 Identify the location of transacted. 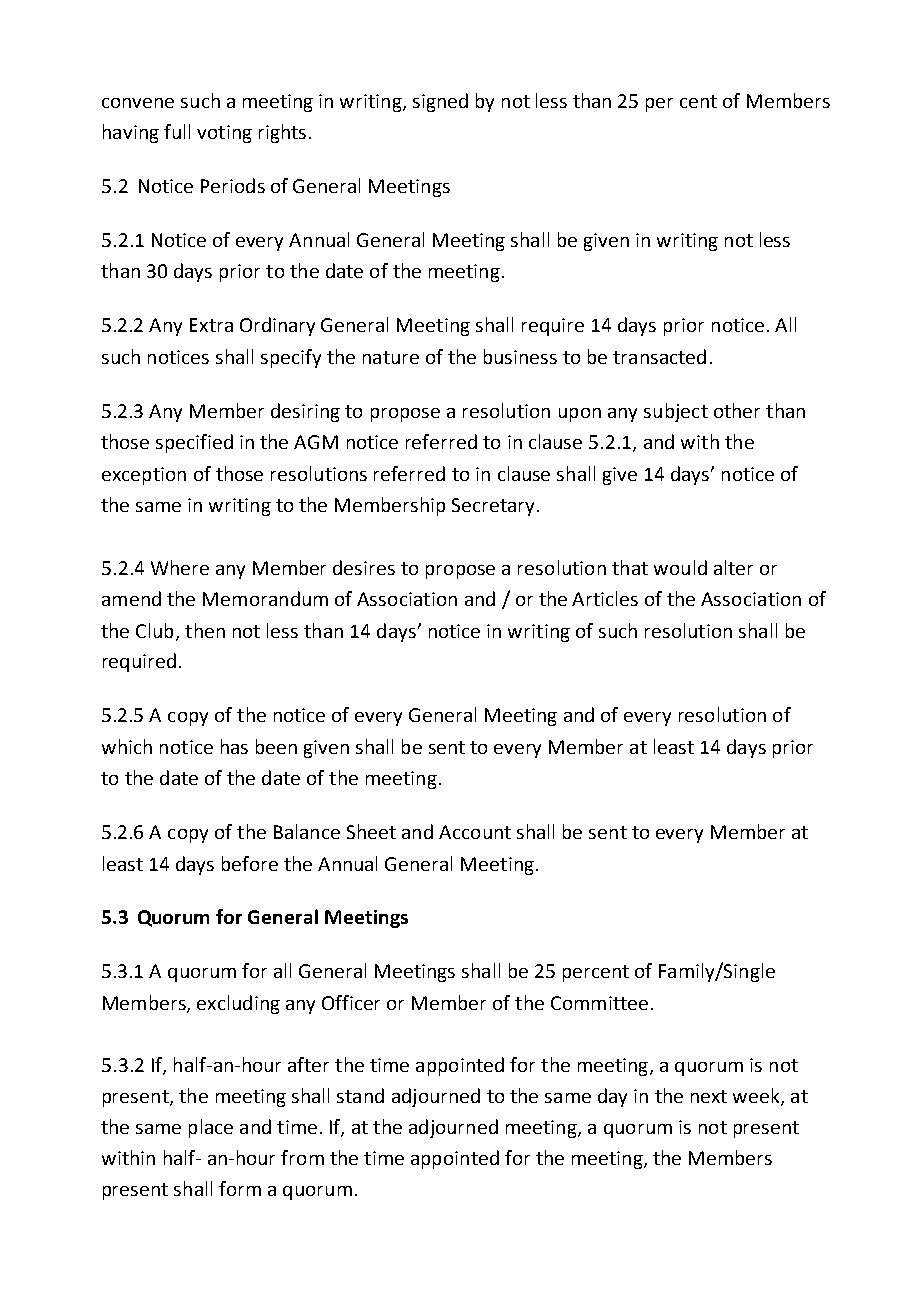
(659, 356).
